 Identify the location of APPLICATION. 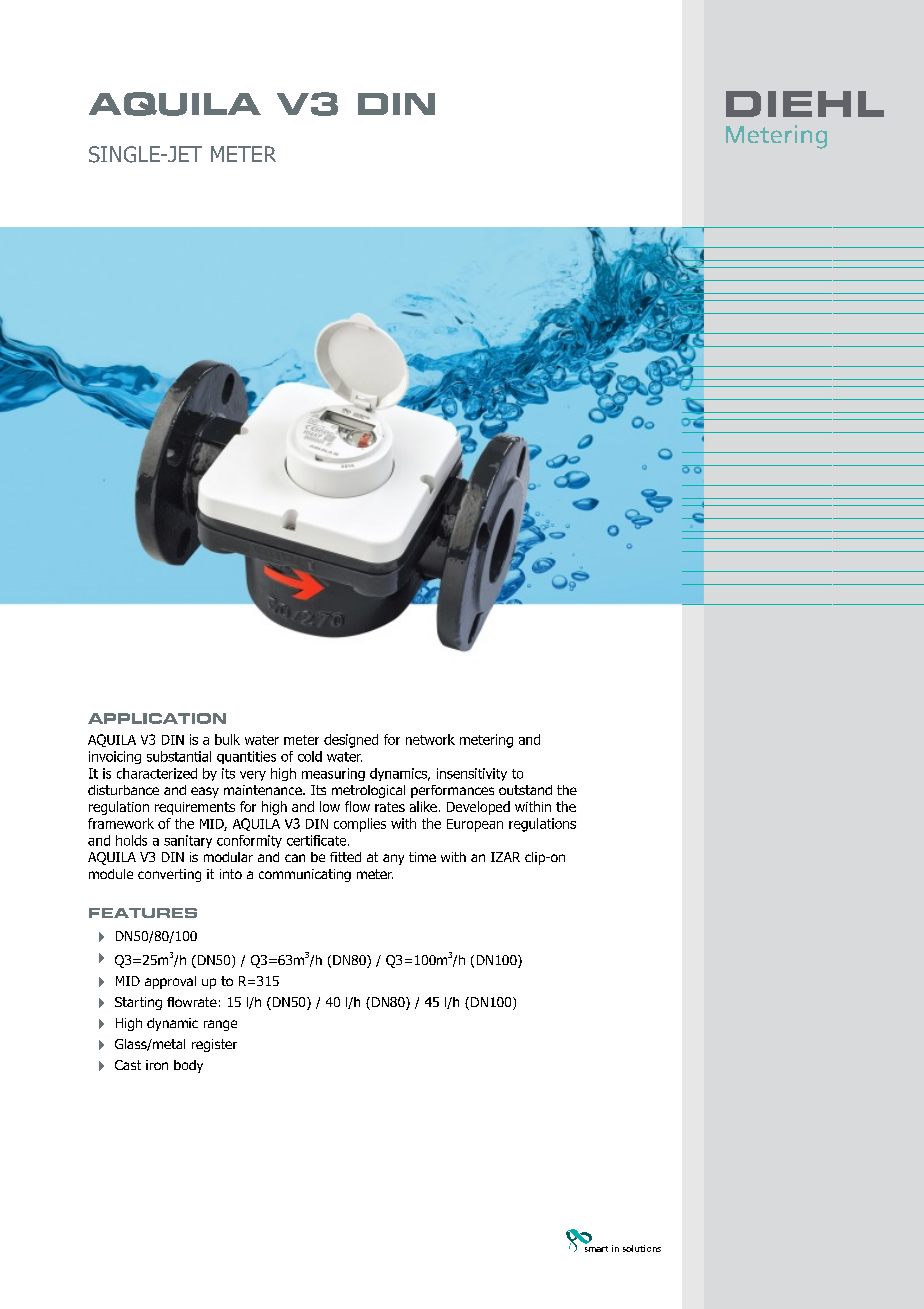
(157, 718).
